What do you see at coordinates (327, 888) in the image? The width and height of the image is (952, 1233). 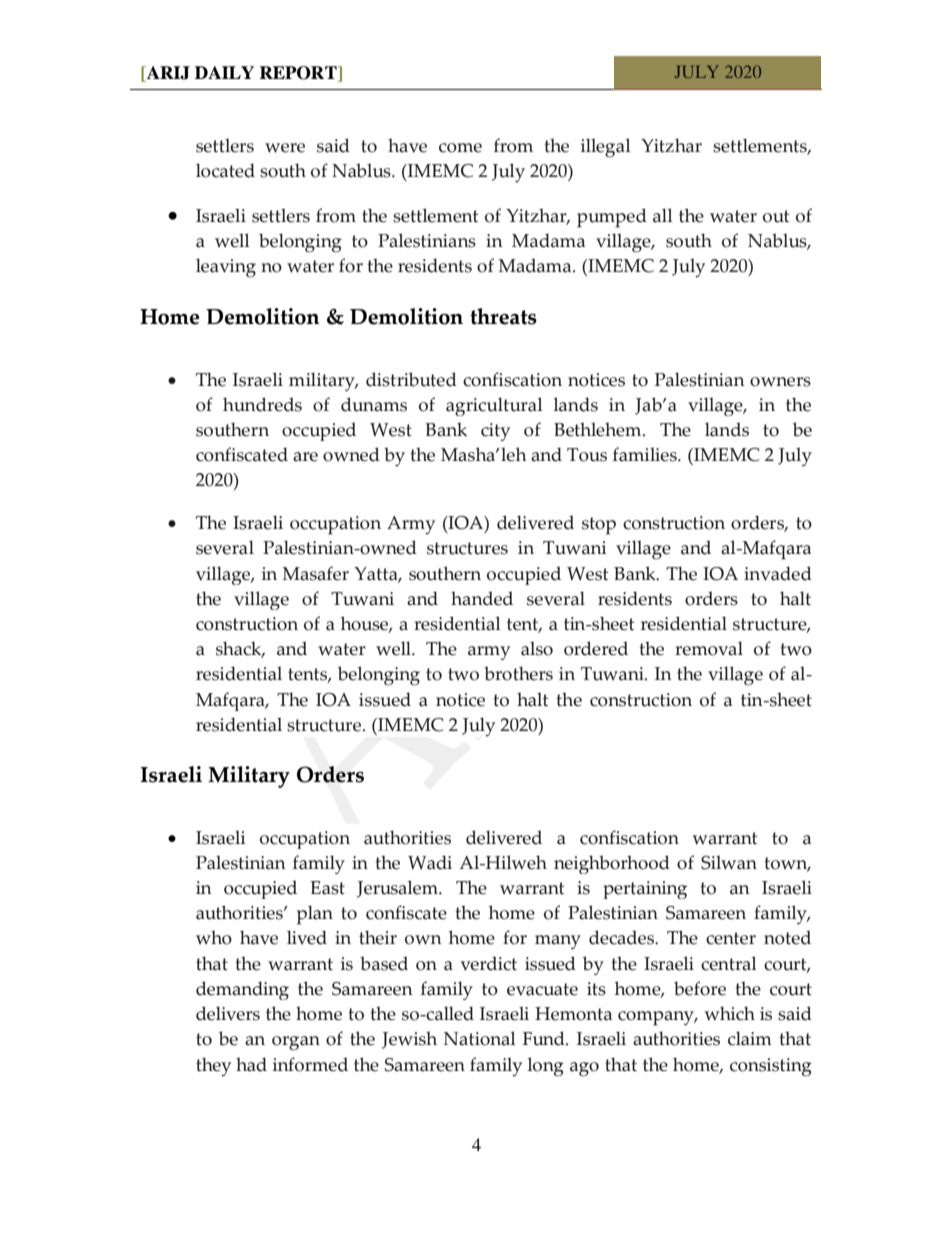 I see `East` at bounding box center [327, 888].
